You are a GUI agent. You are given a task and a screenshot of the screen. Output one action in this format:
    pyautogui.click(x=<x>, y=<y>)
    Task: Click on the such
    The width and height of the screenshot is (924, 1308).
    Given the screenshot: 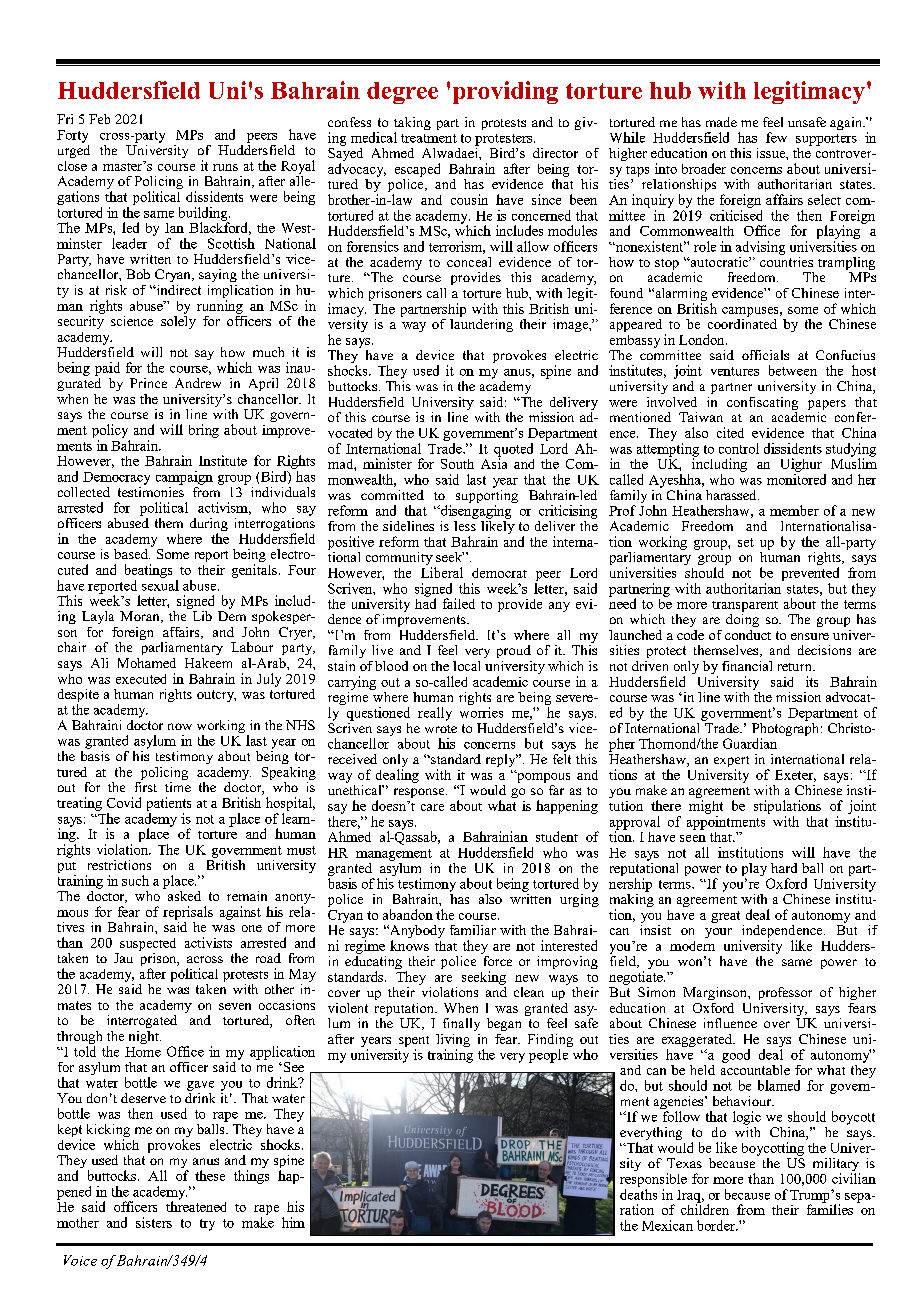 What is the action you would take?
    pyautogui.click(x=135, y=880)
